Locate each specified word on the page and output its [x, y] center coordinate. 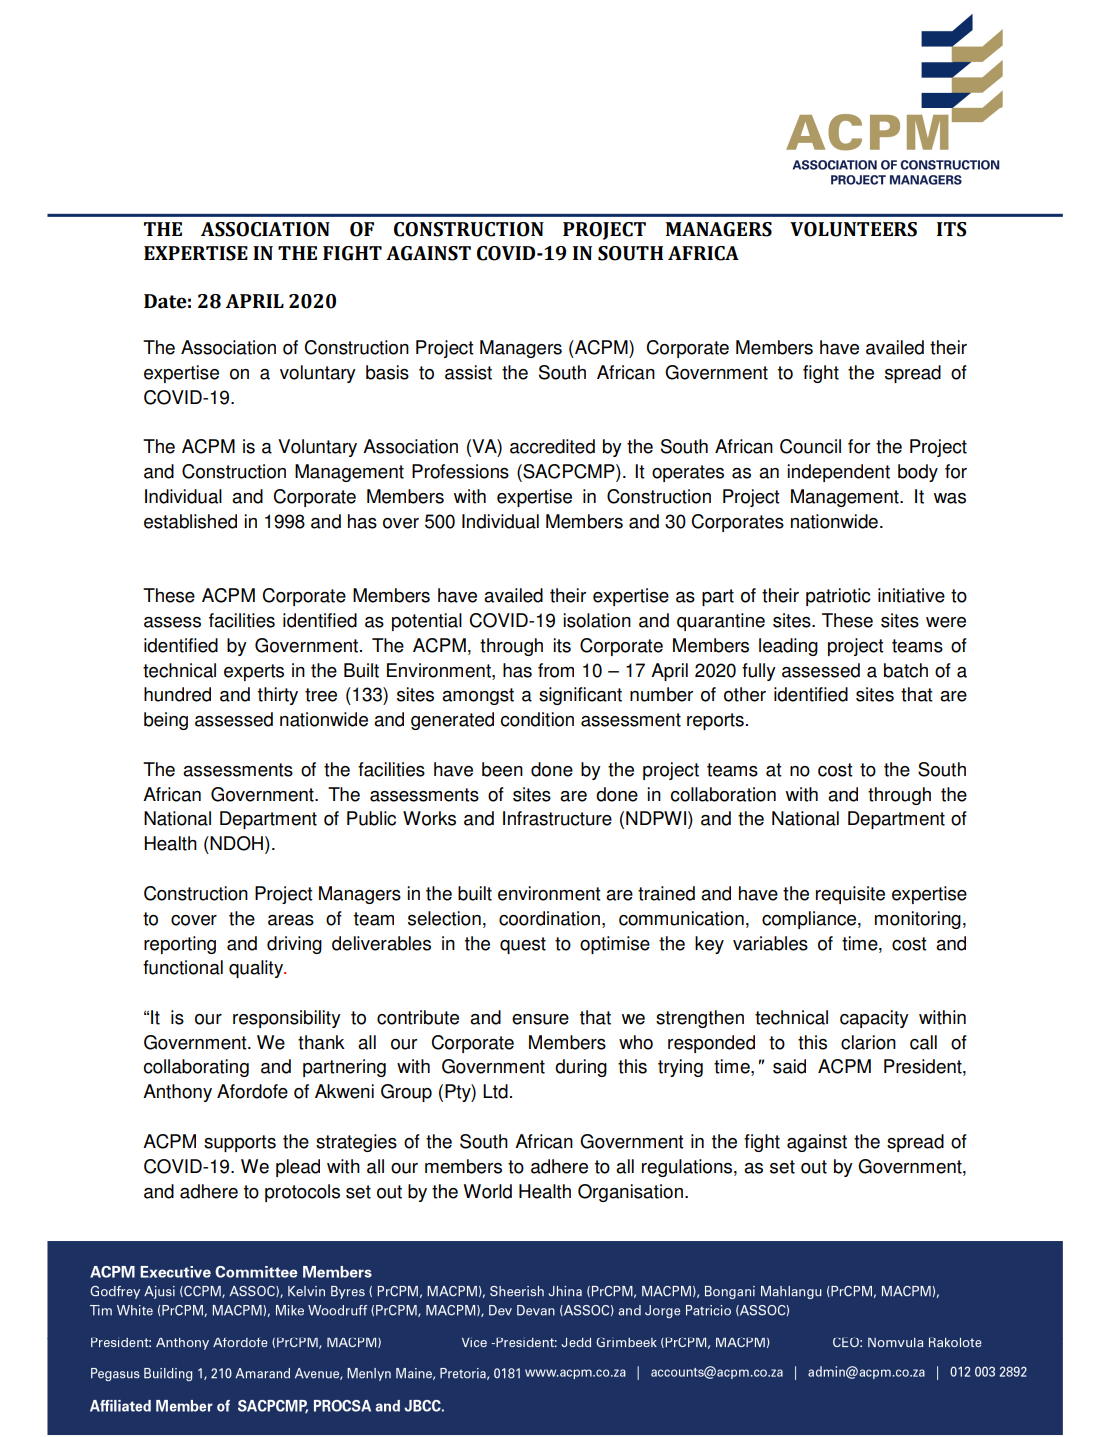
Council [810, 446]
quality [257, 969]
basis [387, 372]
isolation [597, 620]
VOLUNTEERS [853, 229]
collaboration [723, 794]
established [190, 521]
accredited [552, 446]
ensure [540, 1019]
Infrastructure [557, 818]
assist [468, 372]
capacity [874, 1019]
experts [254, 672]
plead [298, 1168]
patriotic [838, 597]
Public [371, 818]
